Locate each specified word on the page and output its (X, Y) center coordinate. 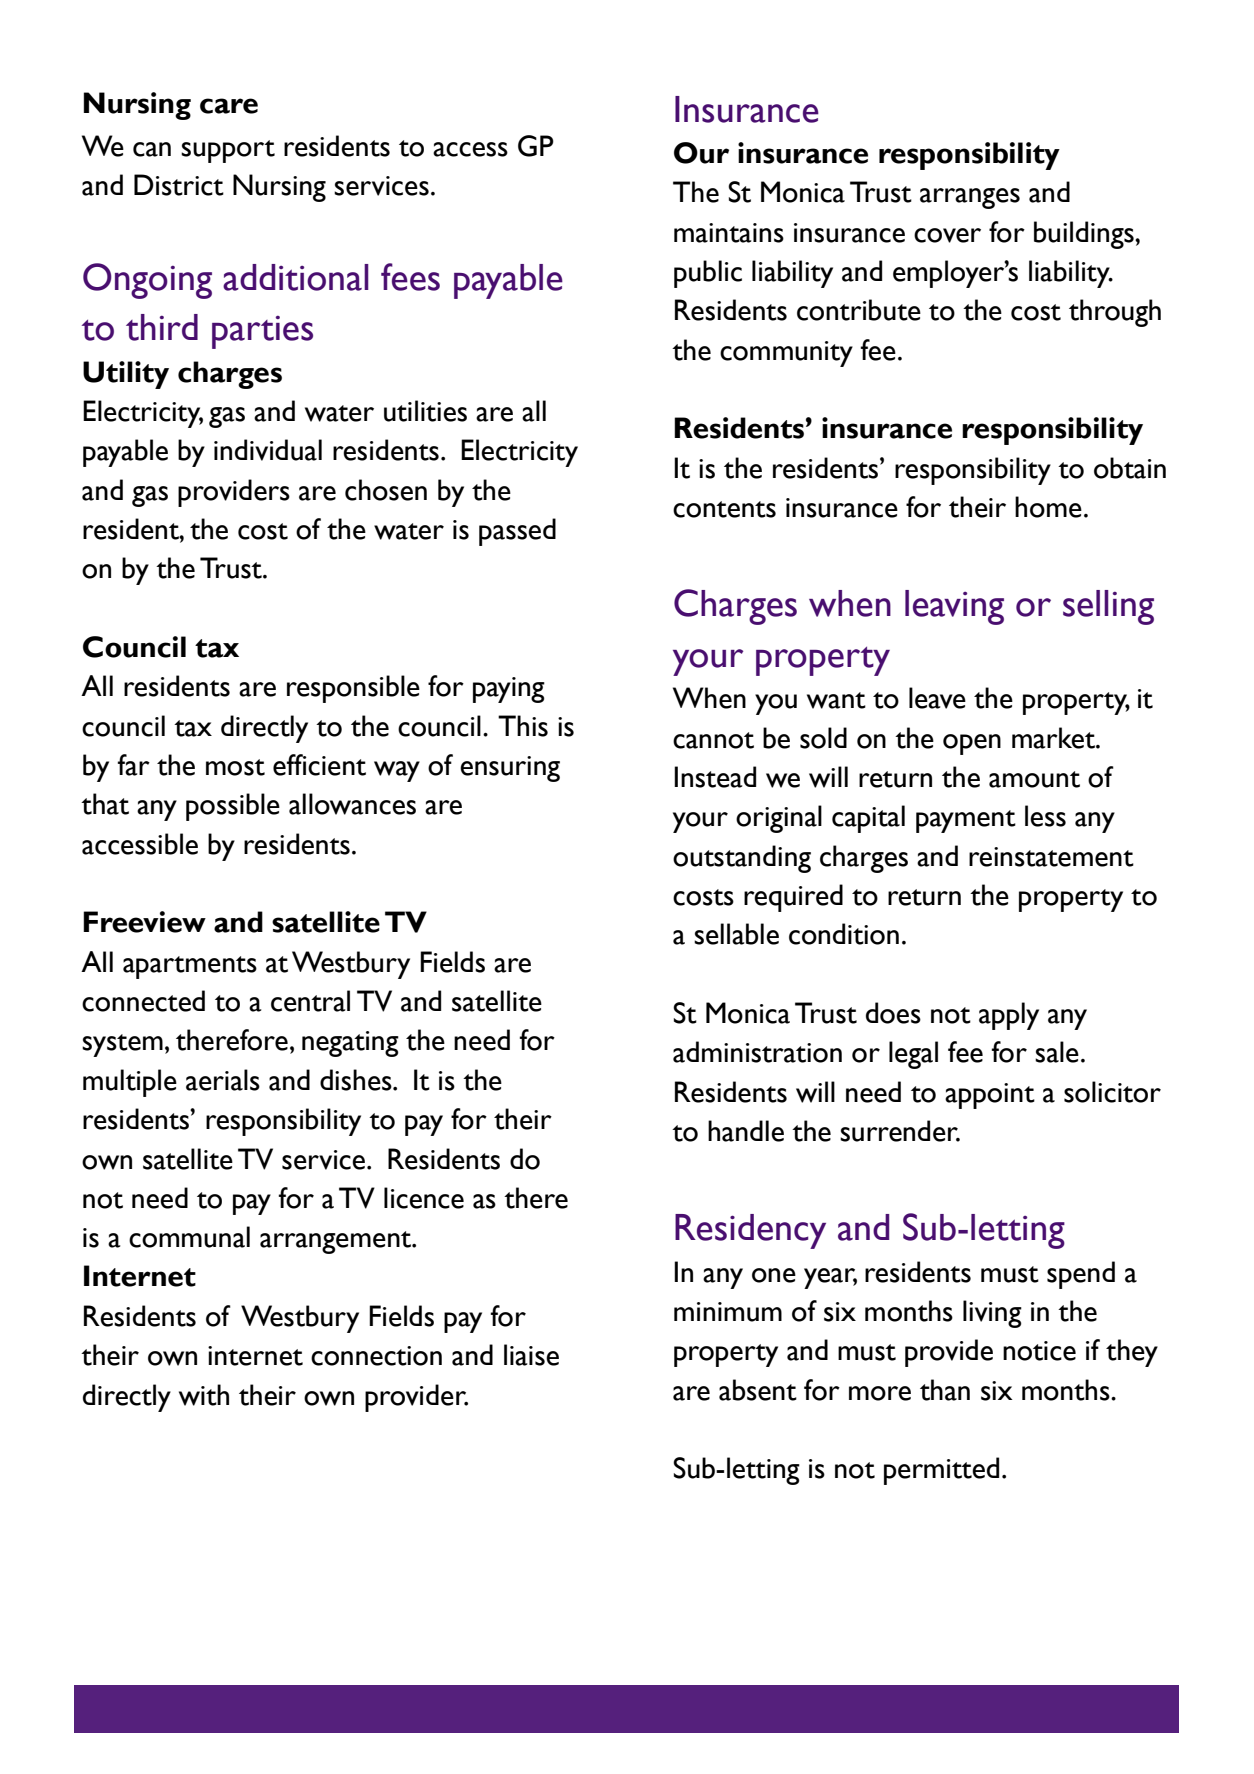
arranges (970, 198)
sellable (736, 934)
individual (268, 450)
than (945, 1390)
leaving (954, 607)
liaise (531, 1355)
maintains (729, 233)
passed (517, 532)
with (204, 1395)
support (228, 151)
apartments (190, 967)
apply (1009, 1016)
